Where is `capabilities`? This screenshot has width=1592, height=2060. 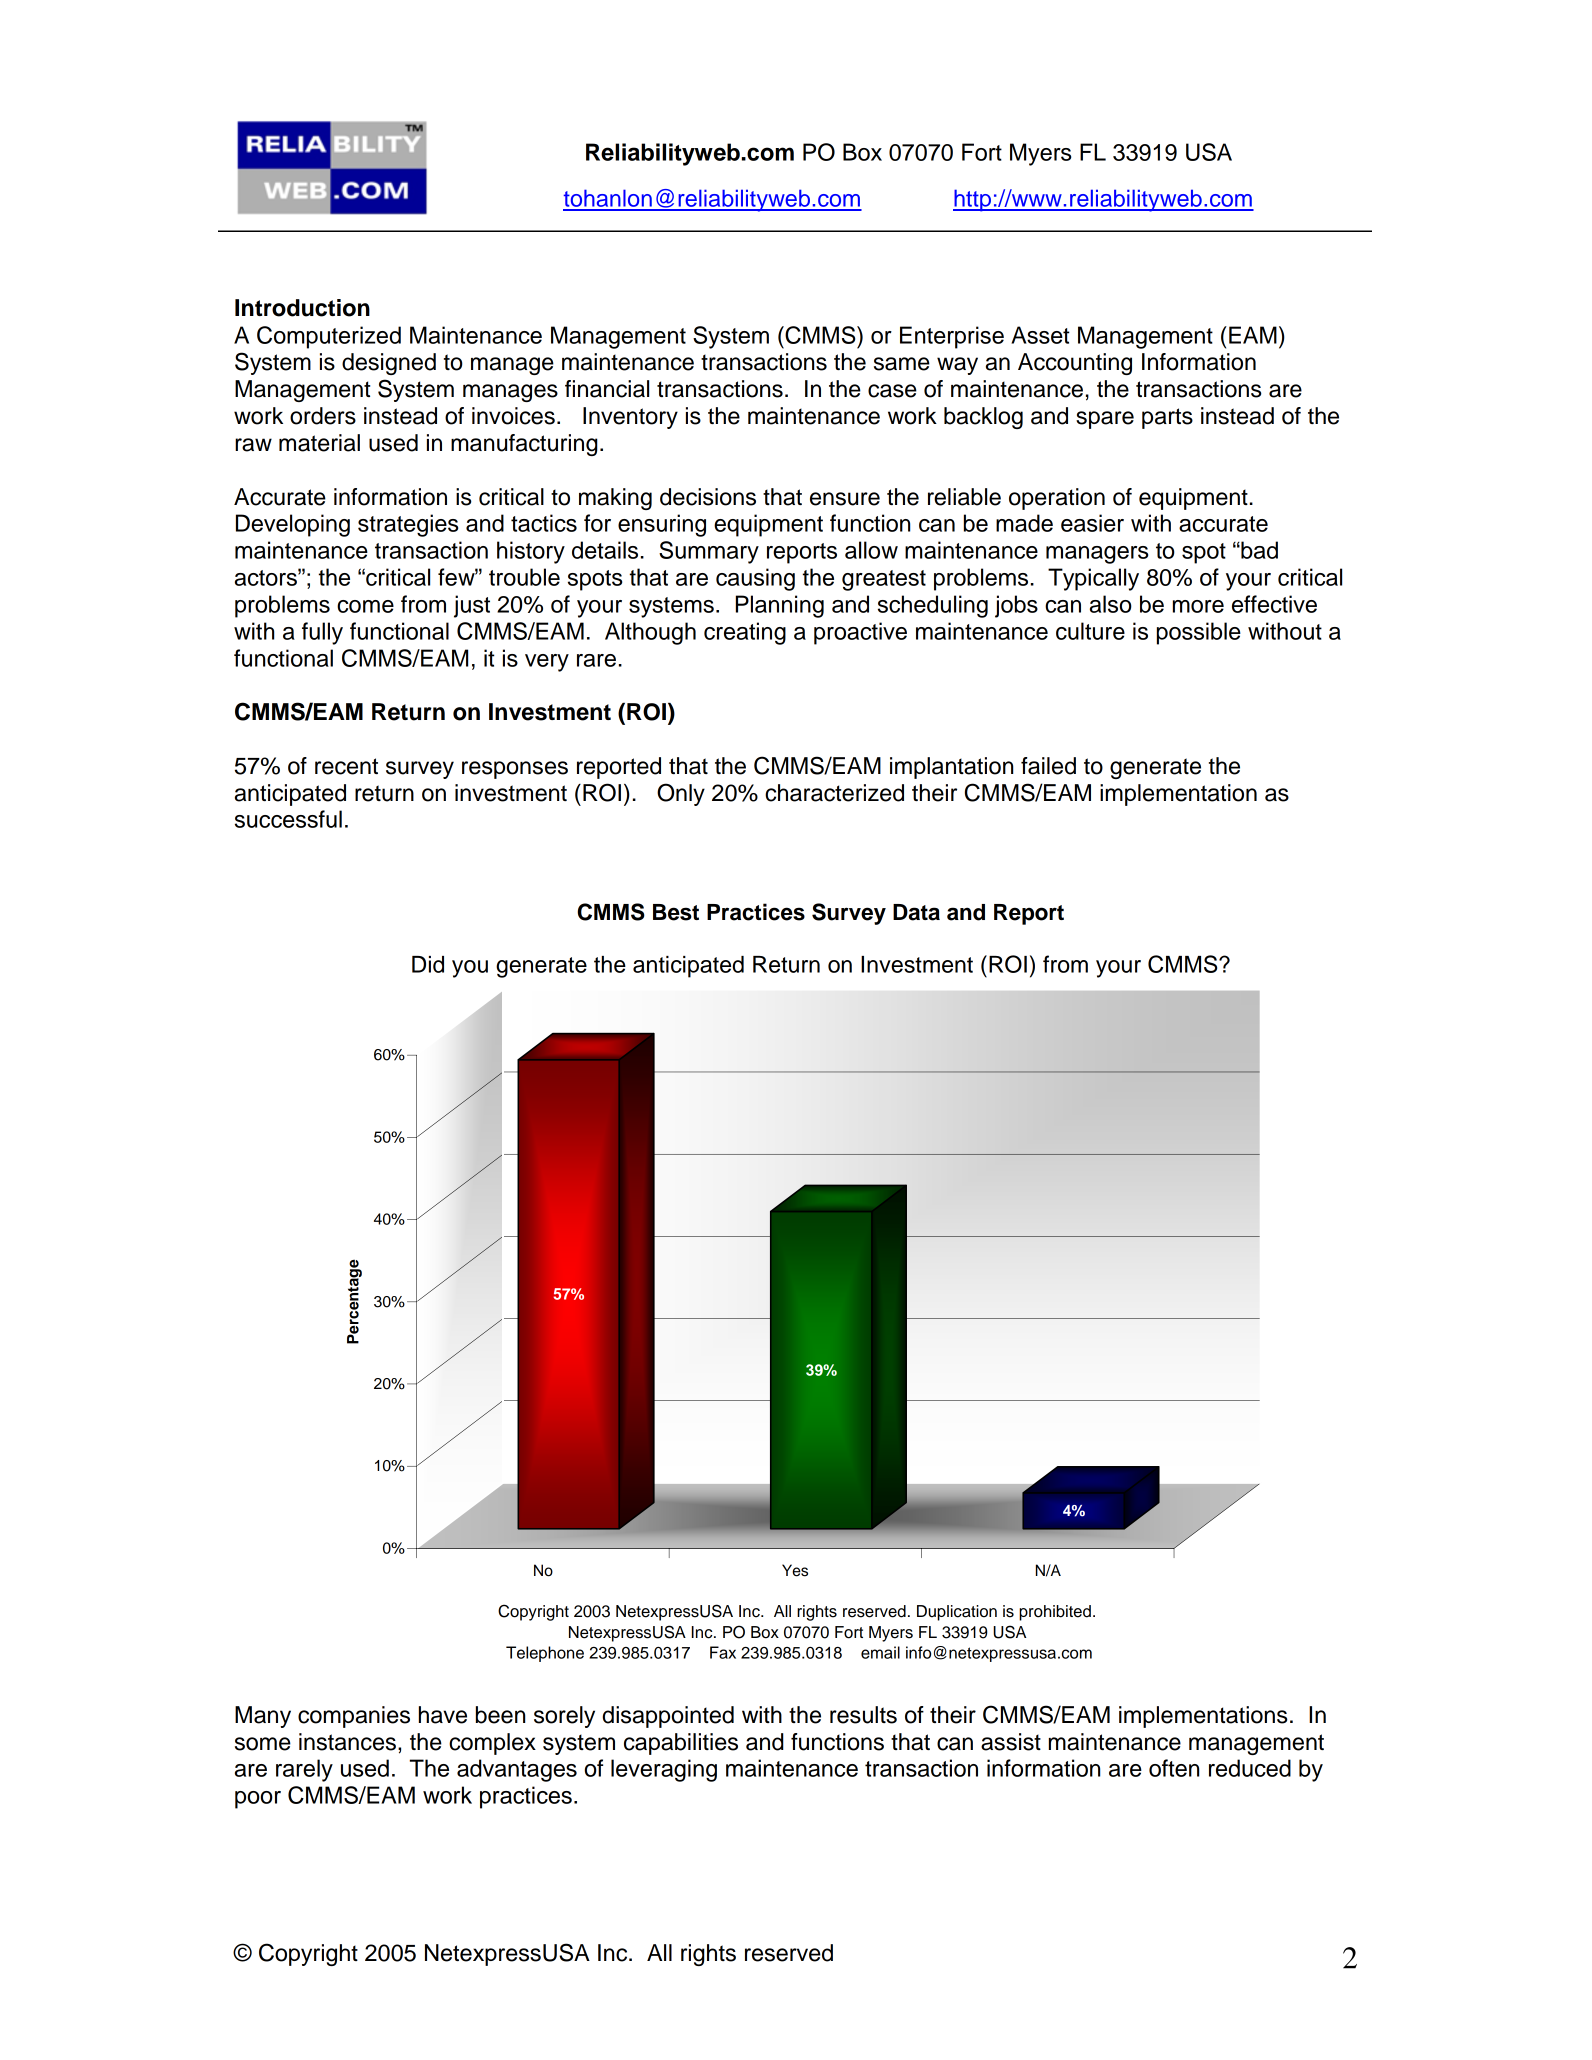 capabilities is located at coordinates (681, 1744).
